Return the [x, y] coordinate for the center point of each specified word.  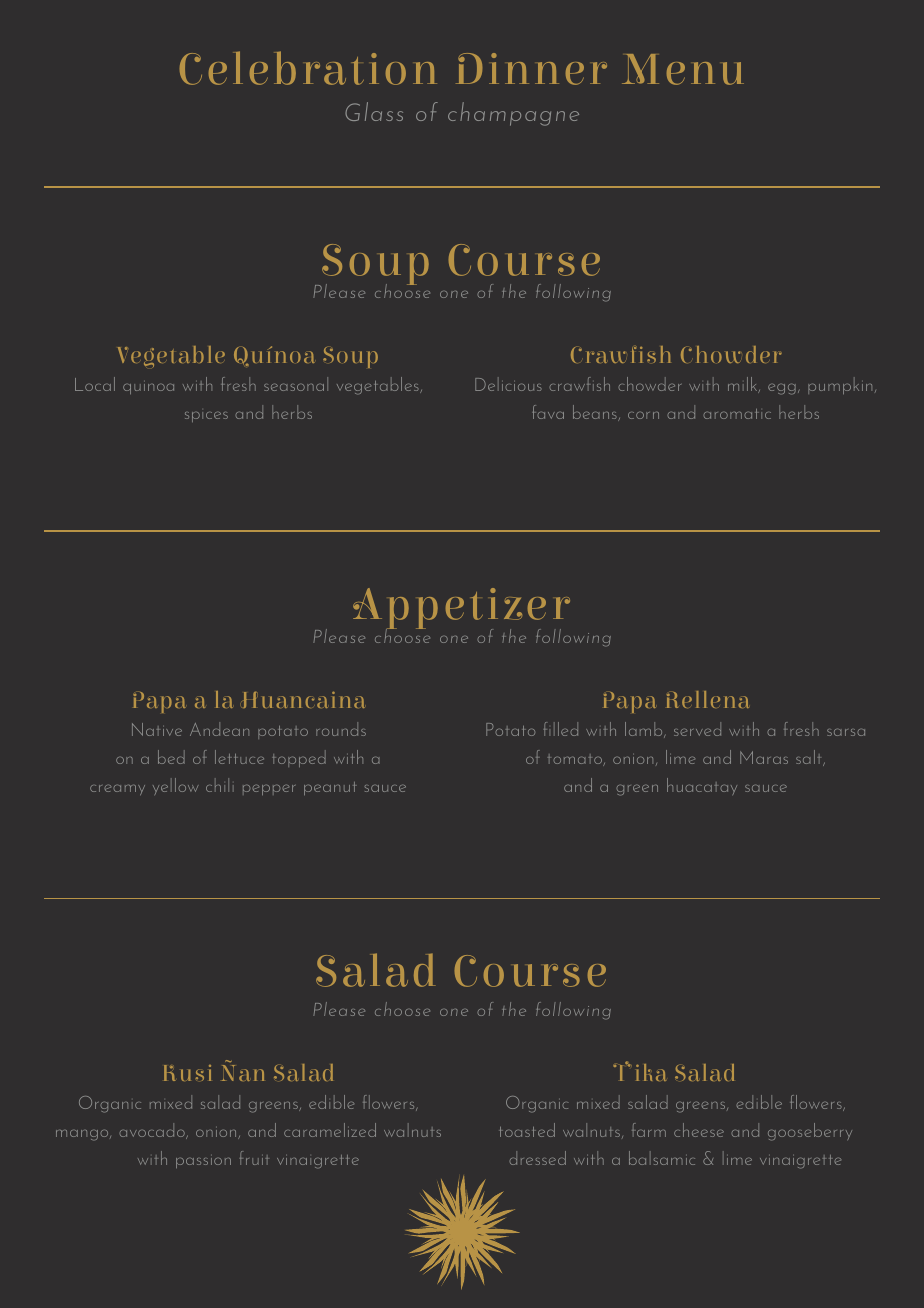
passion [203, 1161]
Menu [683, 69]
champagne [513, 114]
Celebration [308, 68]
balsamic [662, 1158]
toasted [527, 1130]
